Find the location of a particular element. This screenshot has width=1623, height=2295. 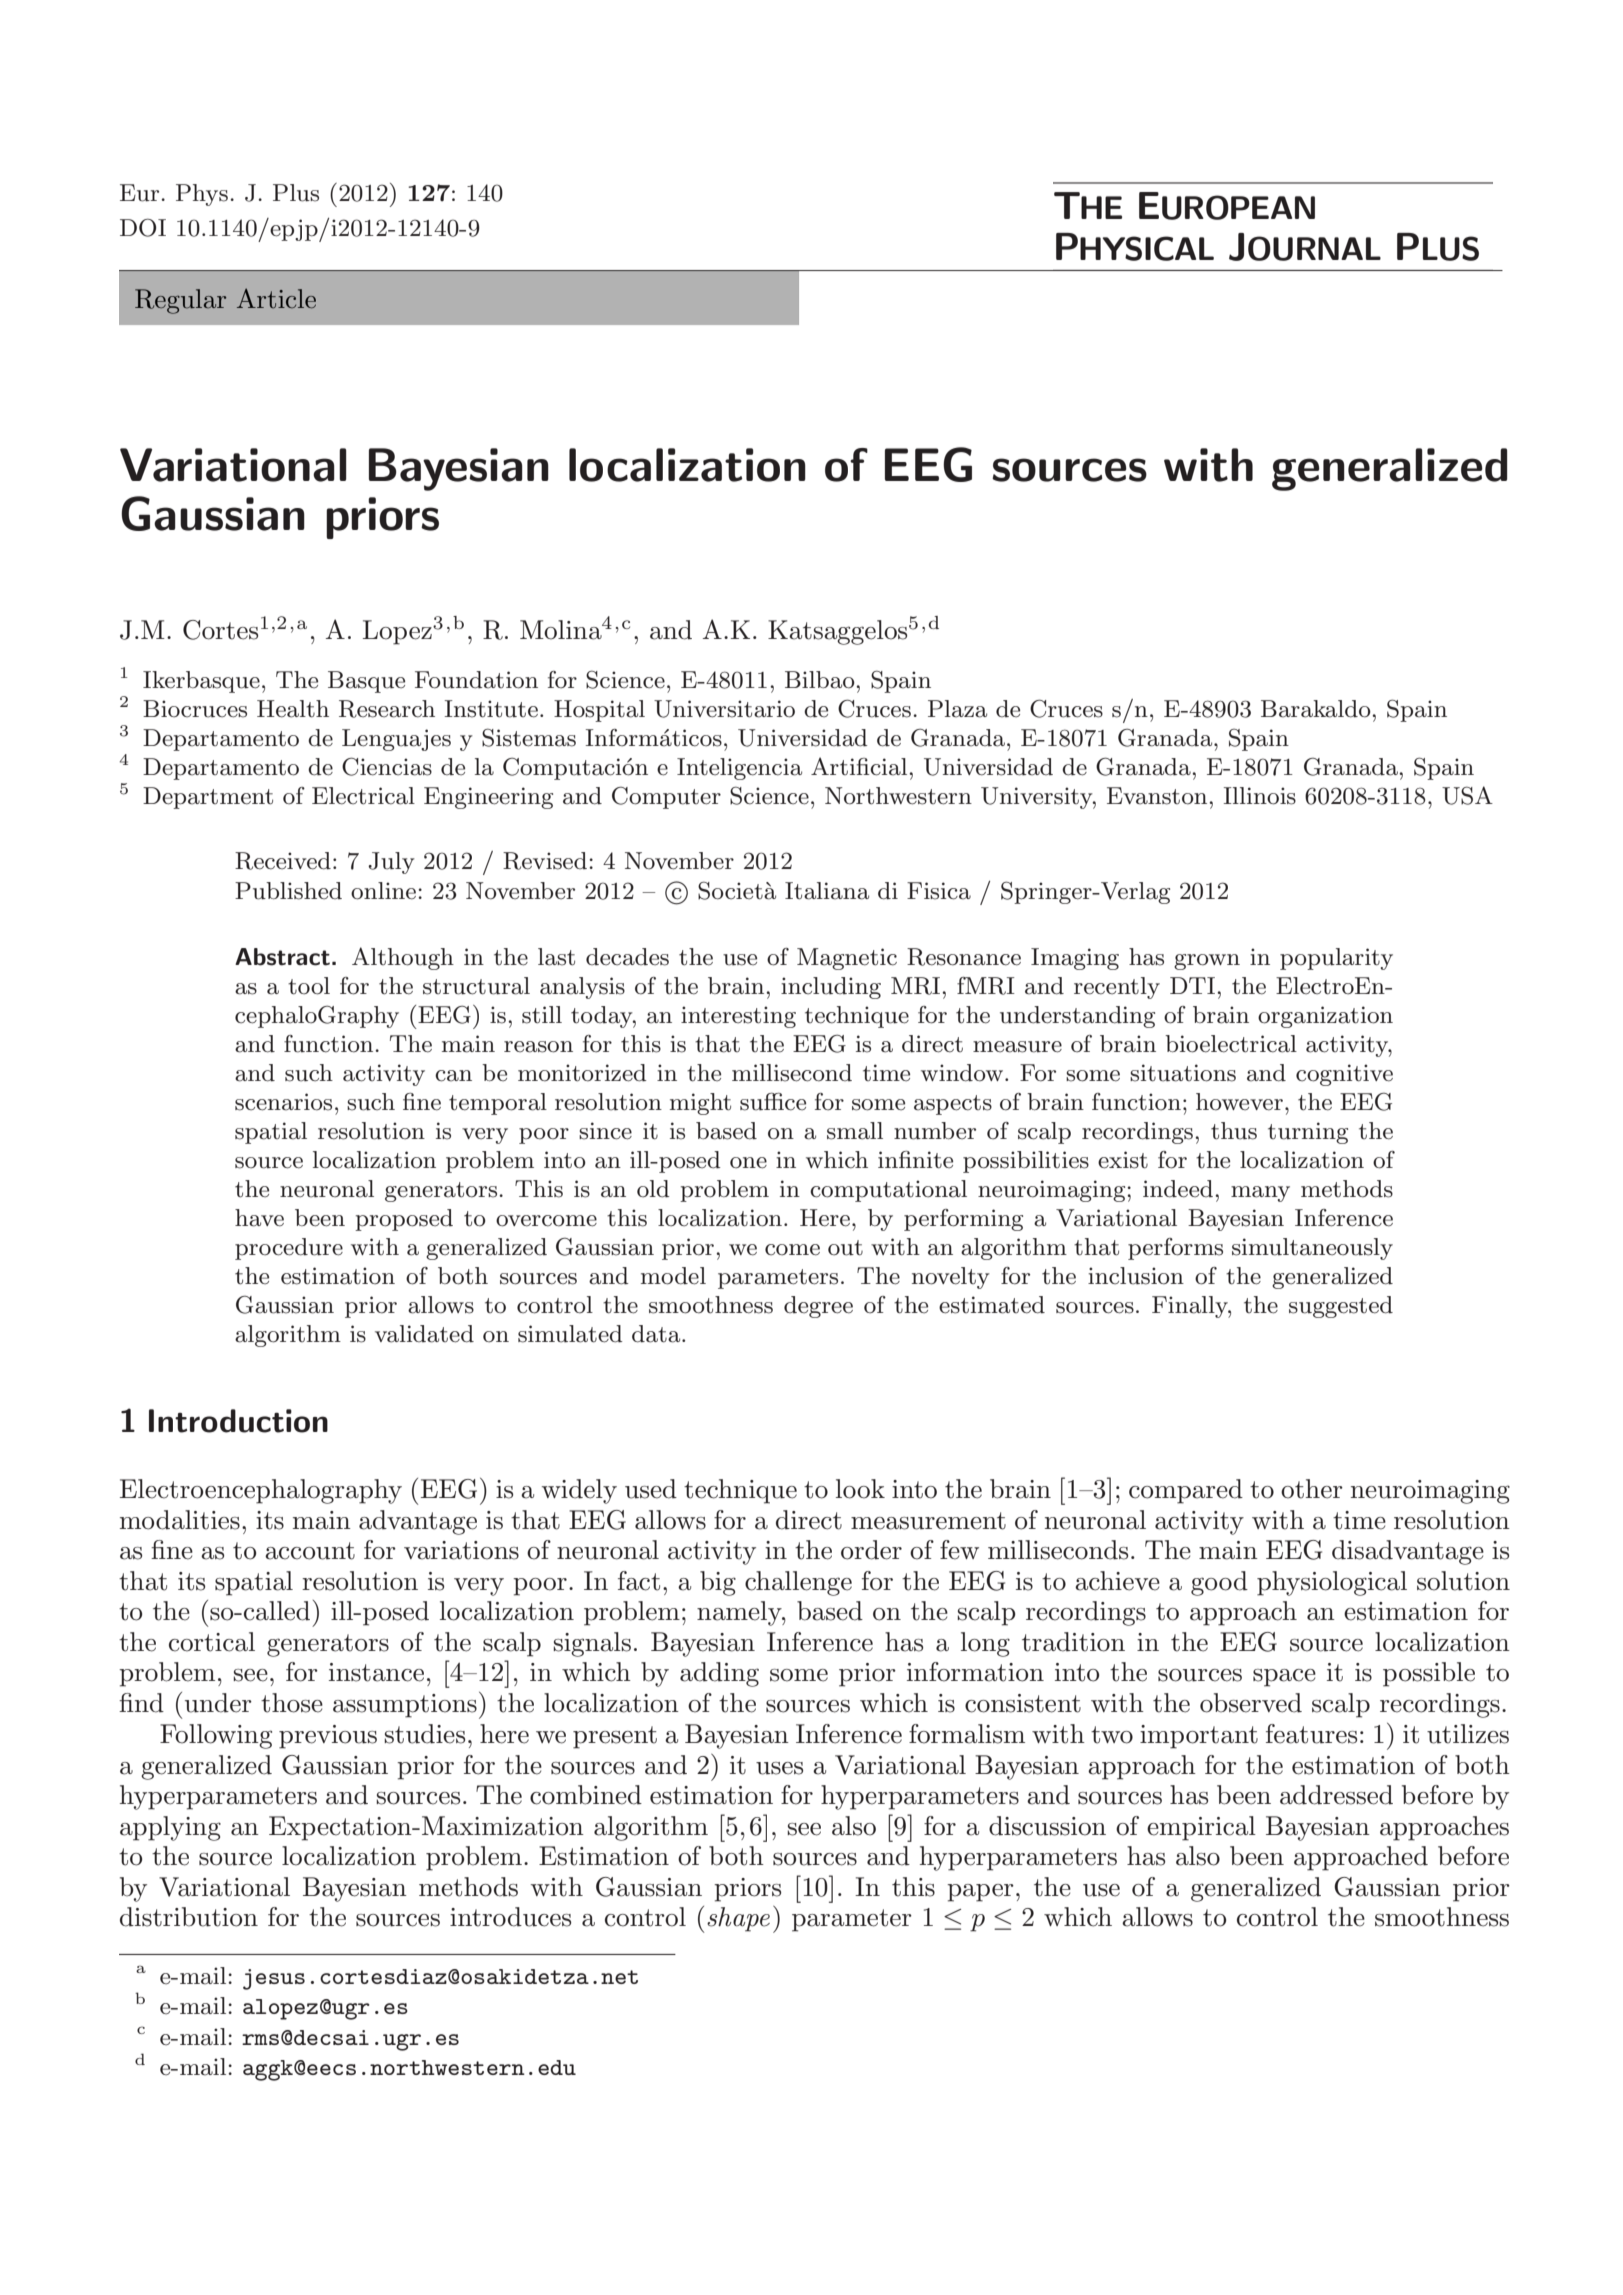

Plaza is located at coordinates (957, 709).
